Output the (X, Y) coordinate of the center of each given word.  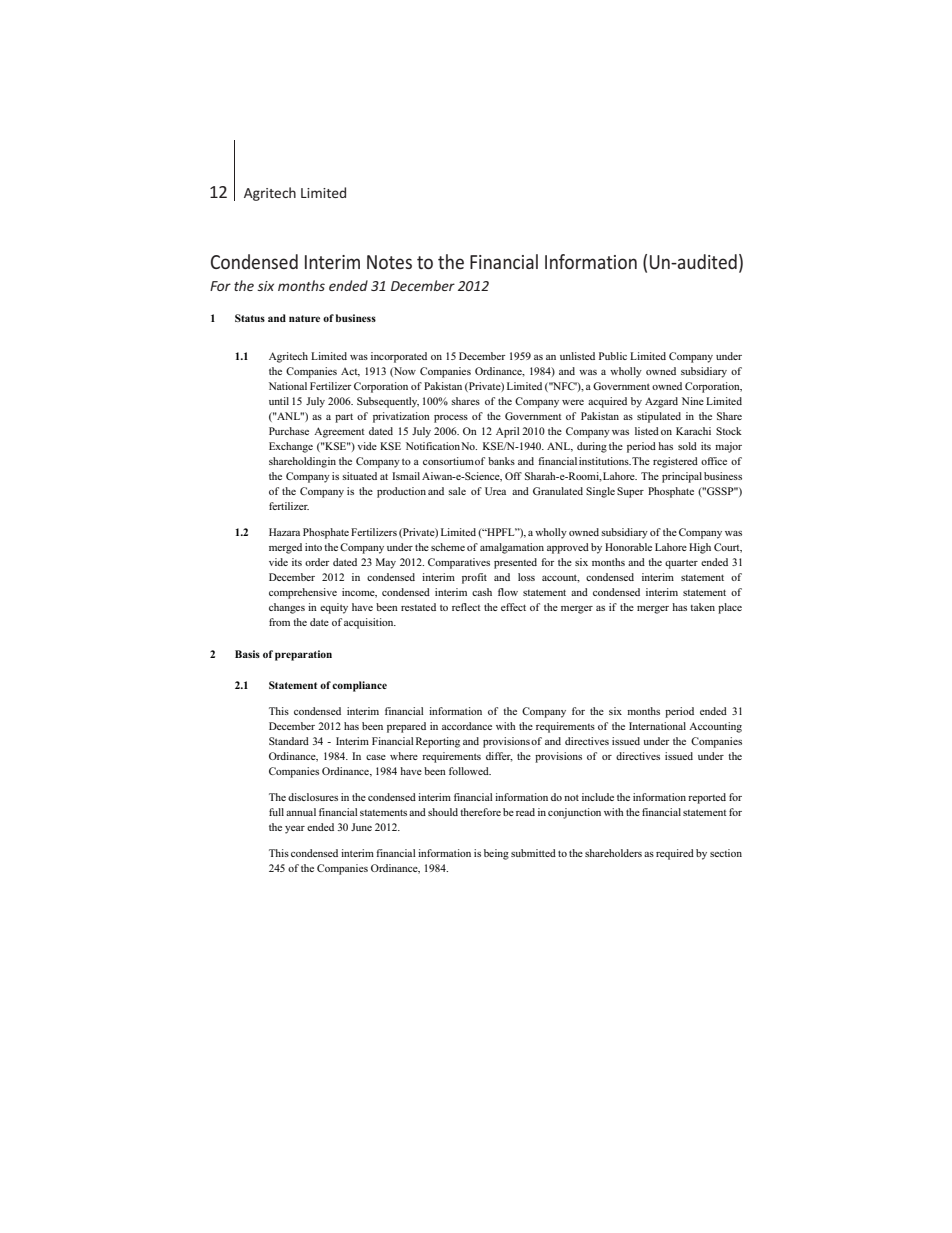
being (496, 854)
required (675, 854)
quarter (681, 564)
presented (515, 563)
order (317, 562)
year (295, 830)
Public (613, 356)
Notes (389, 262)
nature (304, 318)
